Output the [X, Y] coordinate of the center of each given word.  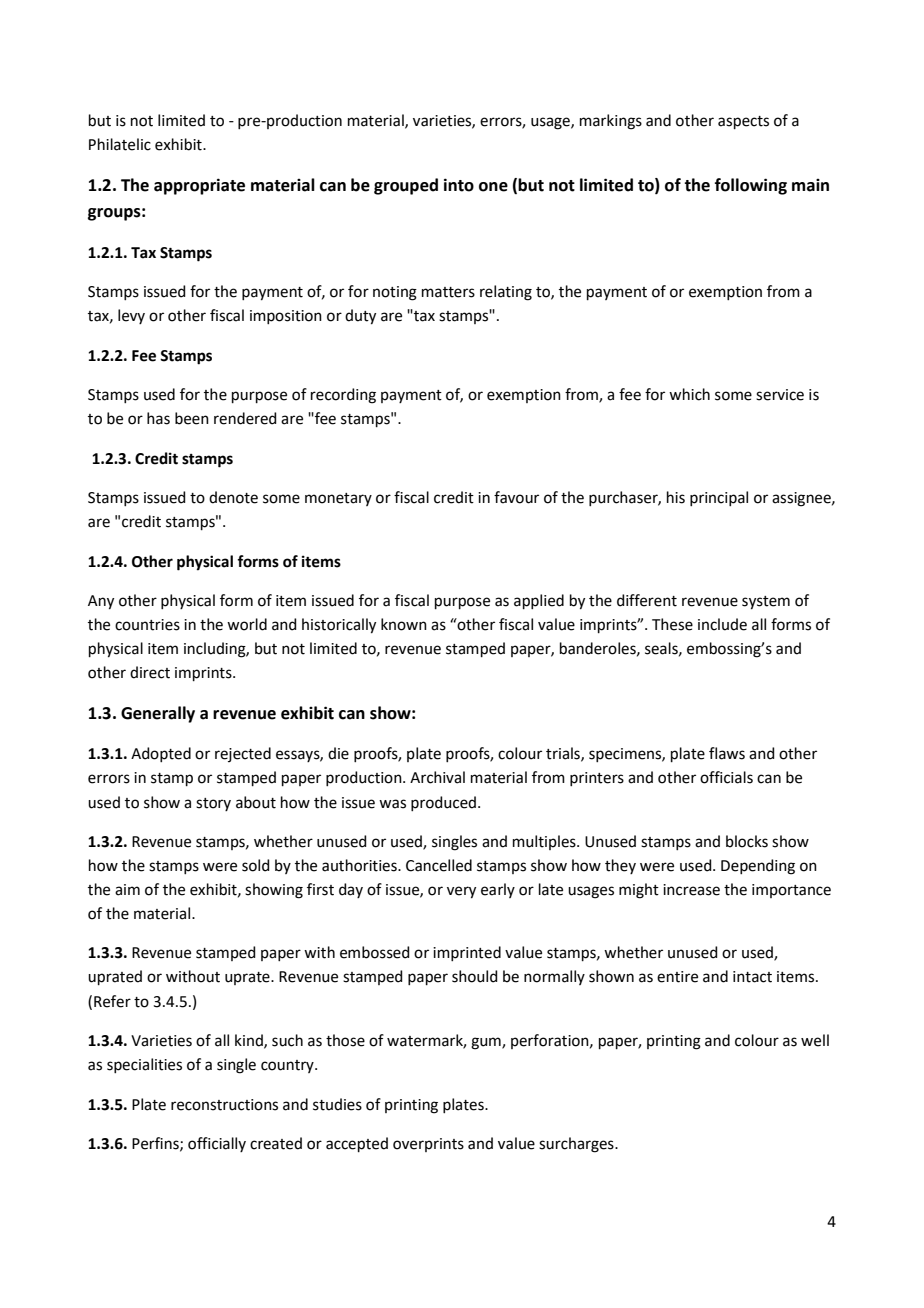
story [213, 804]
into [459, 185]
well [815, 1040]
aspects [743, 122]
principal [719, 498]
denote [233, 497]
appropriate [199, 186]
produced [443, 803]
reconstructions [224, 1105]
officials [726, 777]
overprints [428, 1145]
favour [516, 497]
